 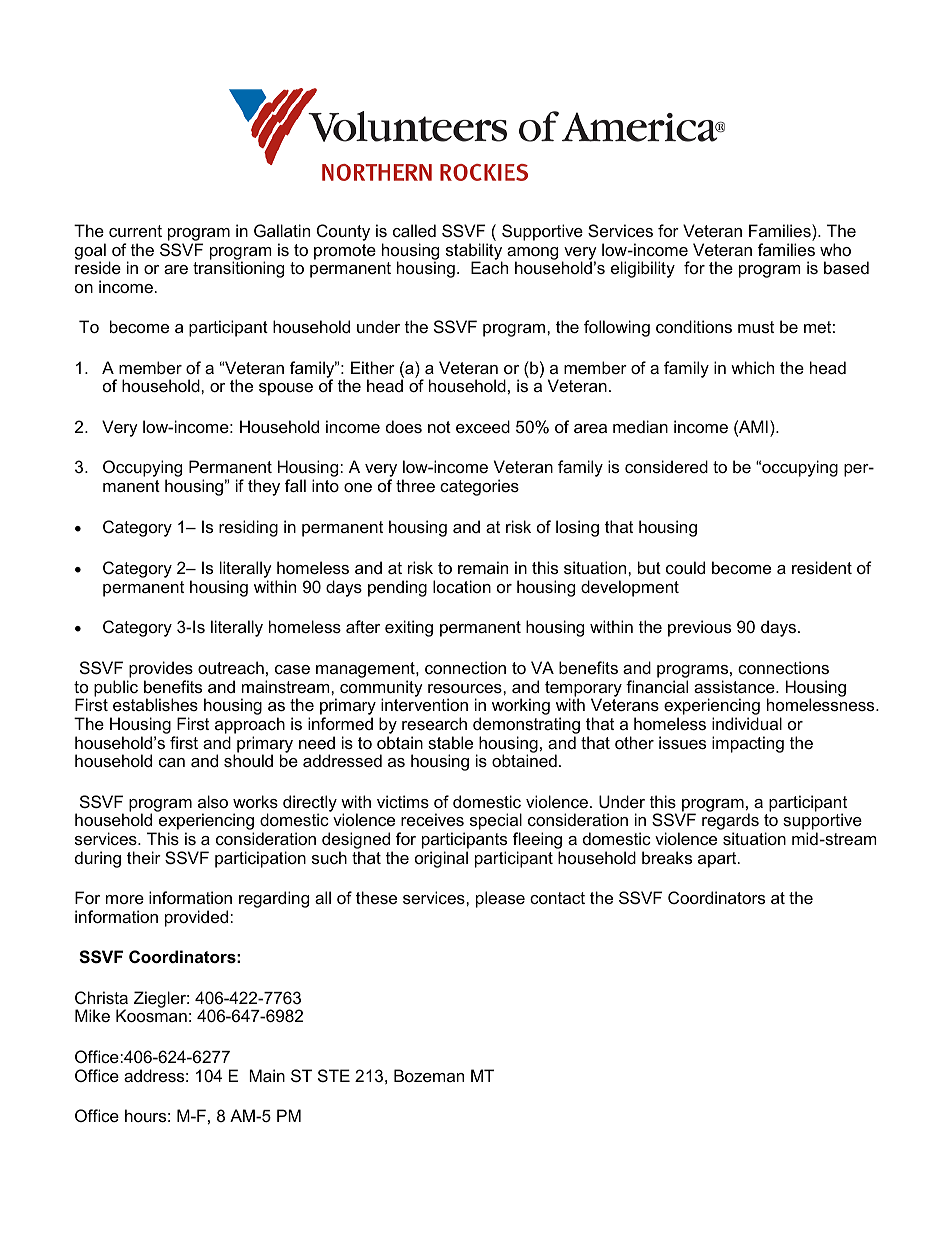 What do you see at coordinates (198, 918) in the document?
I see `provided` at bounding box center [198, 918].
